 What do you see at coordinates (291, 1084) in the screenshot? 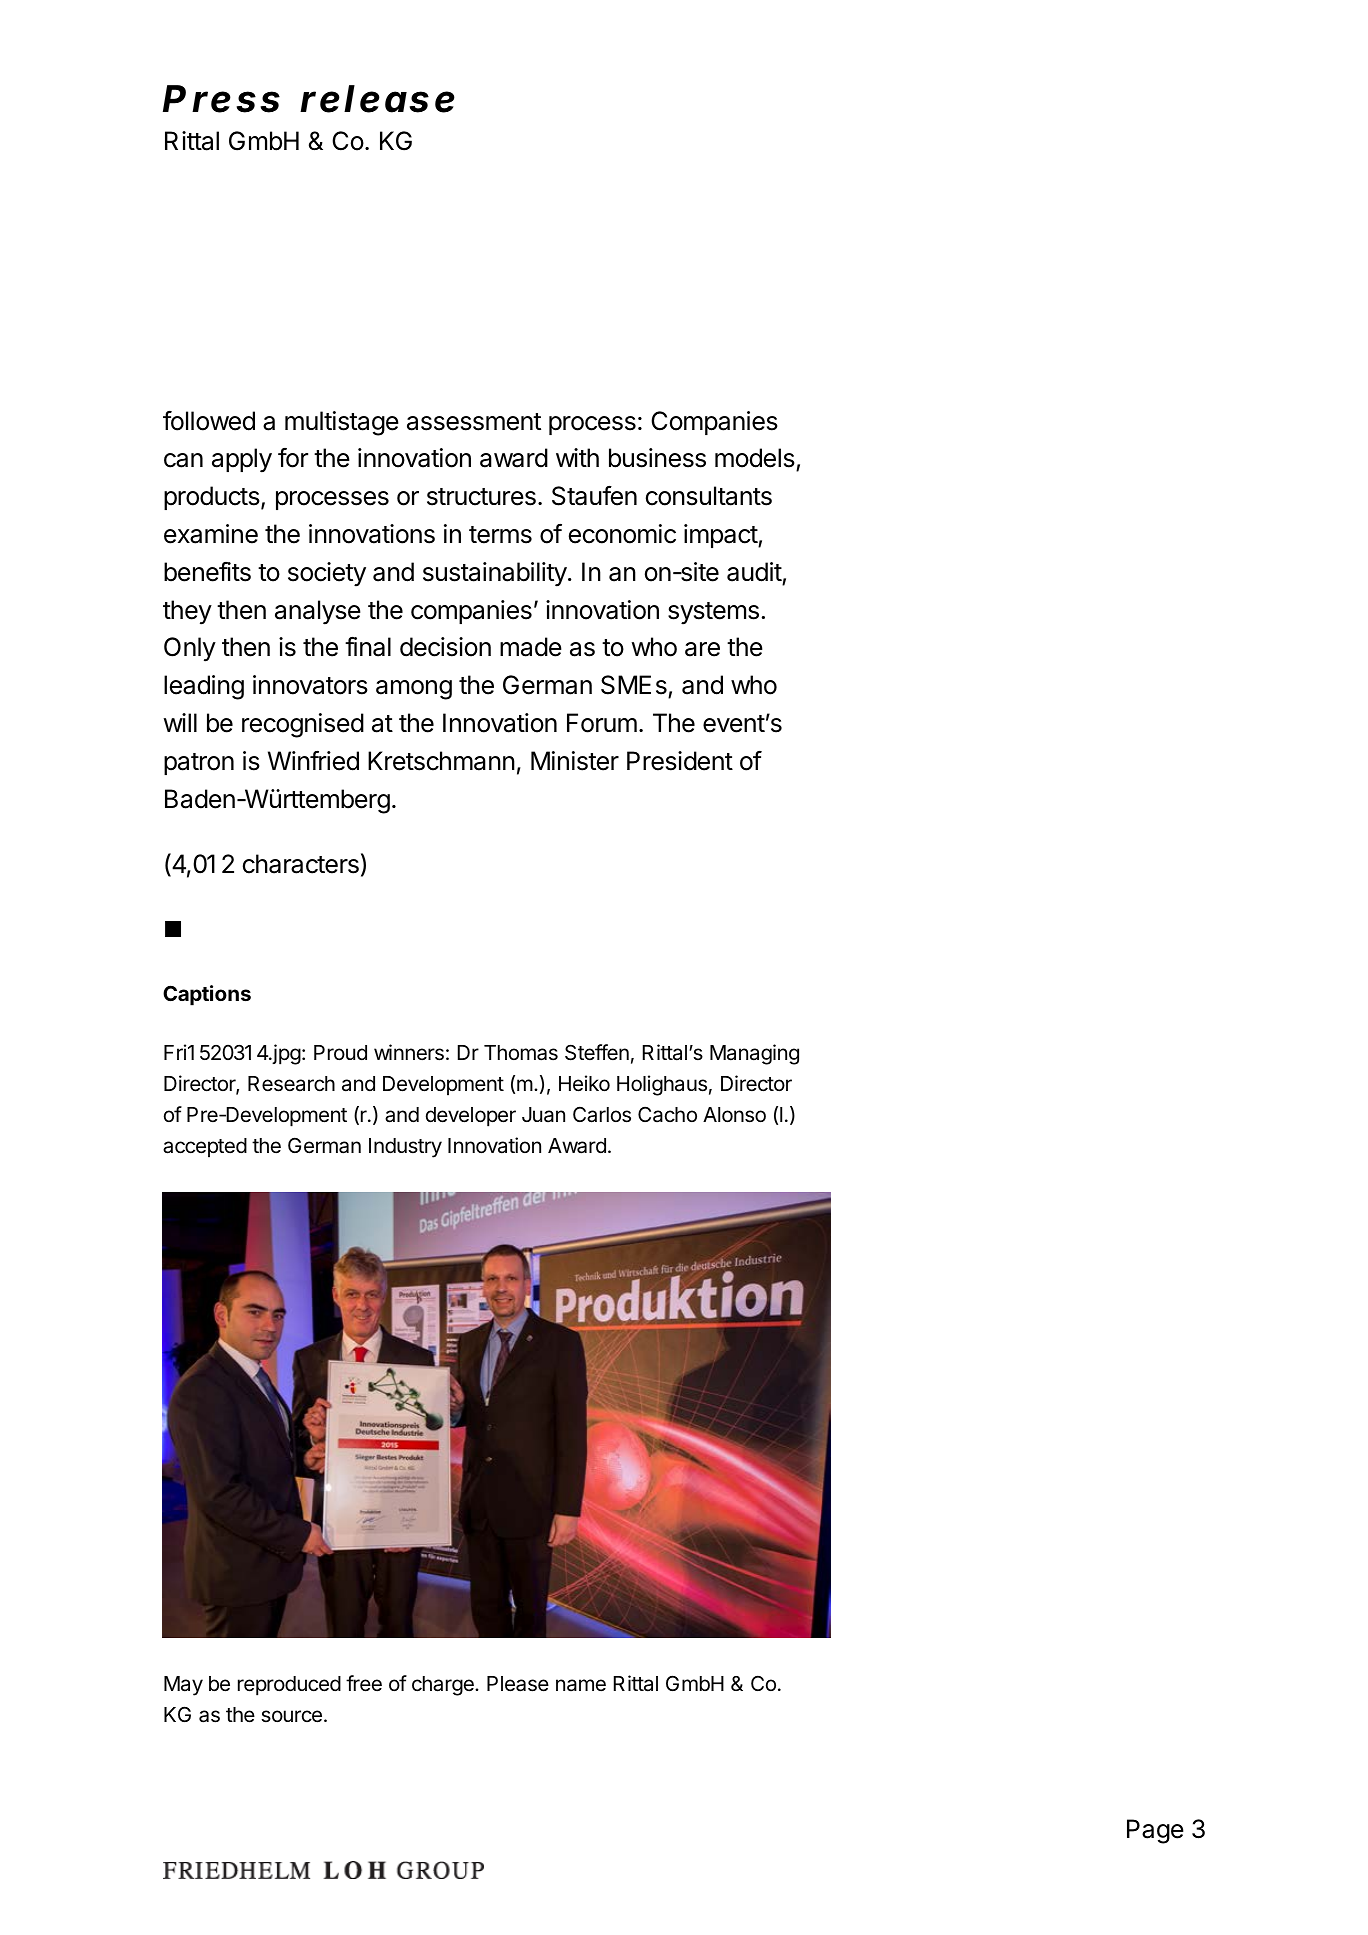
I see `Research` at bounding box center [291, 1084].
